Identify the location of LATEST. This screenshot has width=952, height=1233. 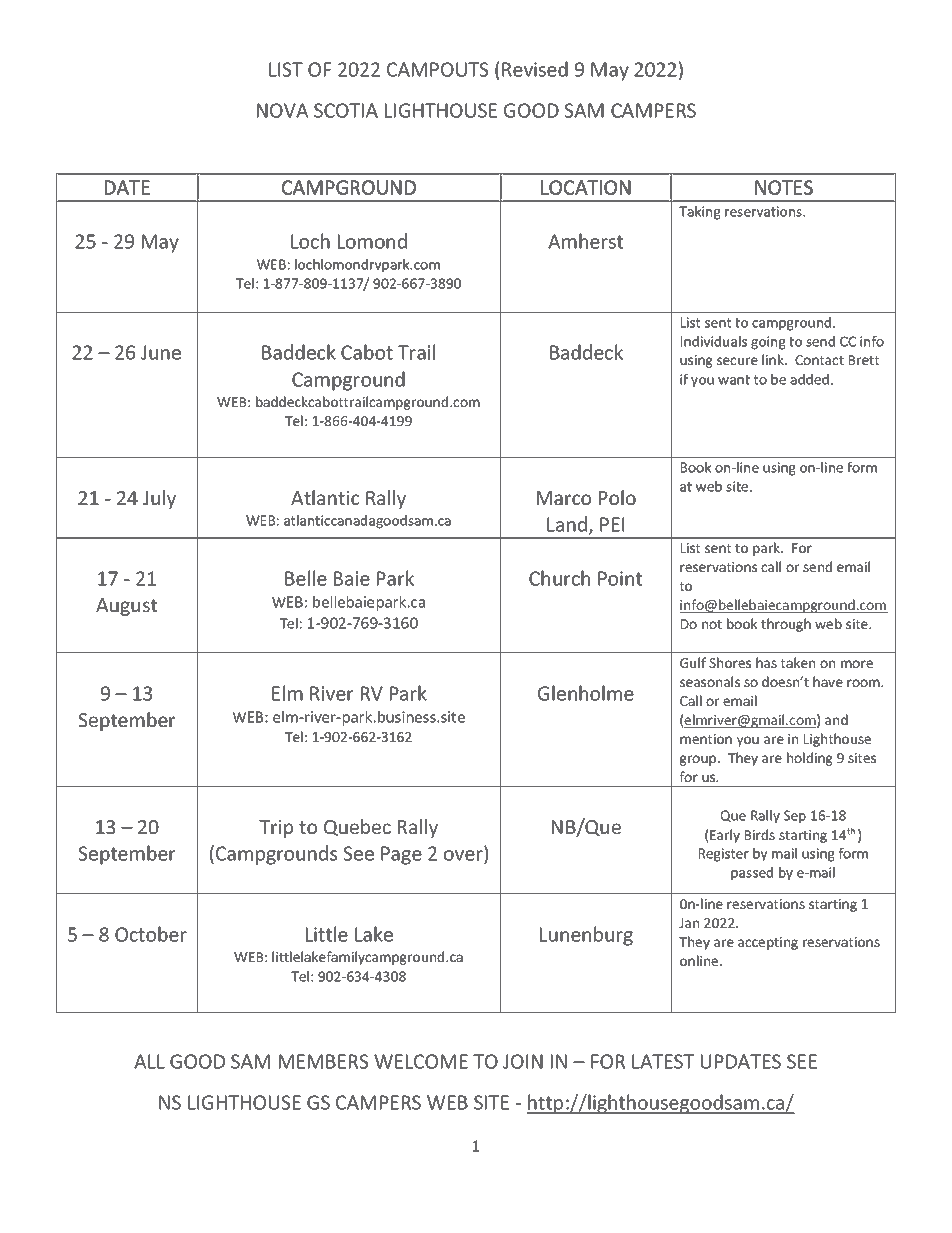
(663, 1061).
